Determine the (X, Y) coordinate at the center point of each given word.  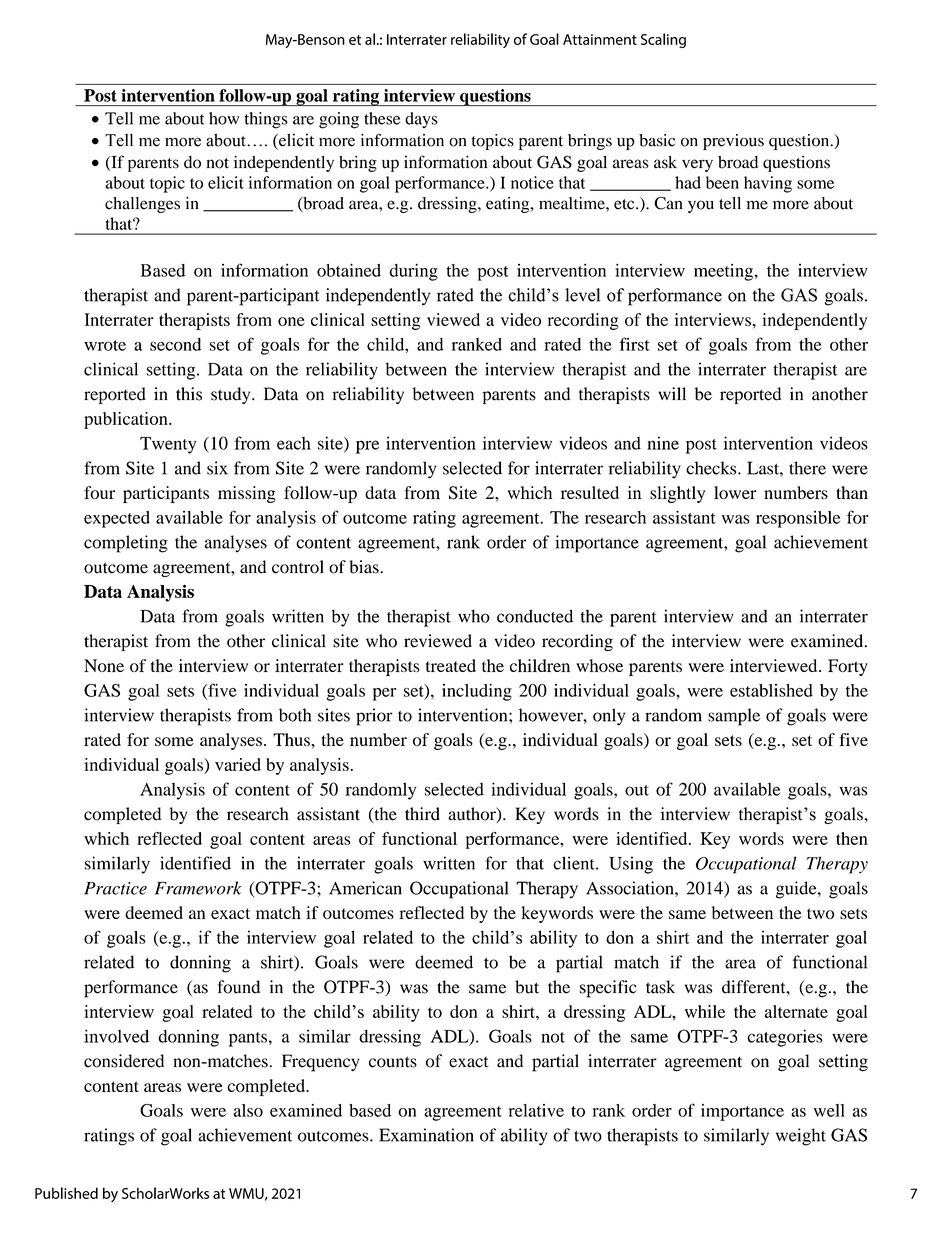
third (422, 814)
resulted (590, 492)
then (852, 838)
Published (66, 1193)
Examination (426, 1135)
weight (801, 1137)
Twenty (168, 445)
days (421, 120)
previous (733, 142)
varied (238, 764)
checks (712, 468)
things (266, 120)
